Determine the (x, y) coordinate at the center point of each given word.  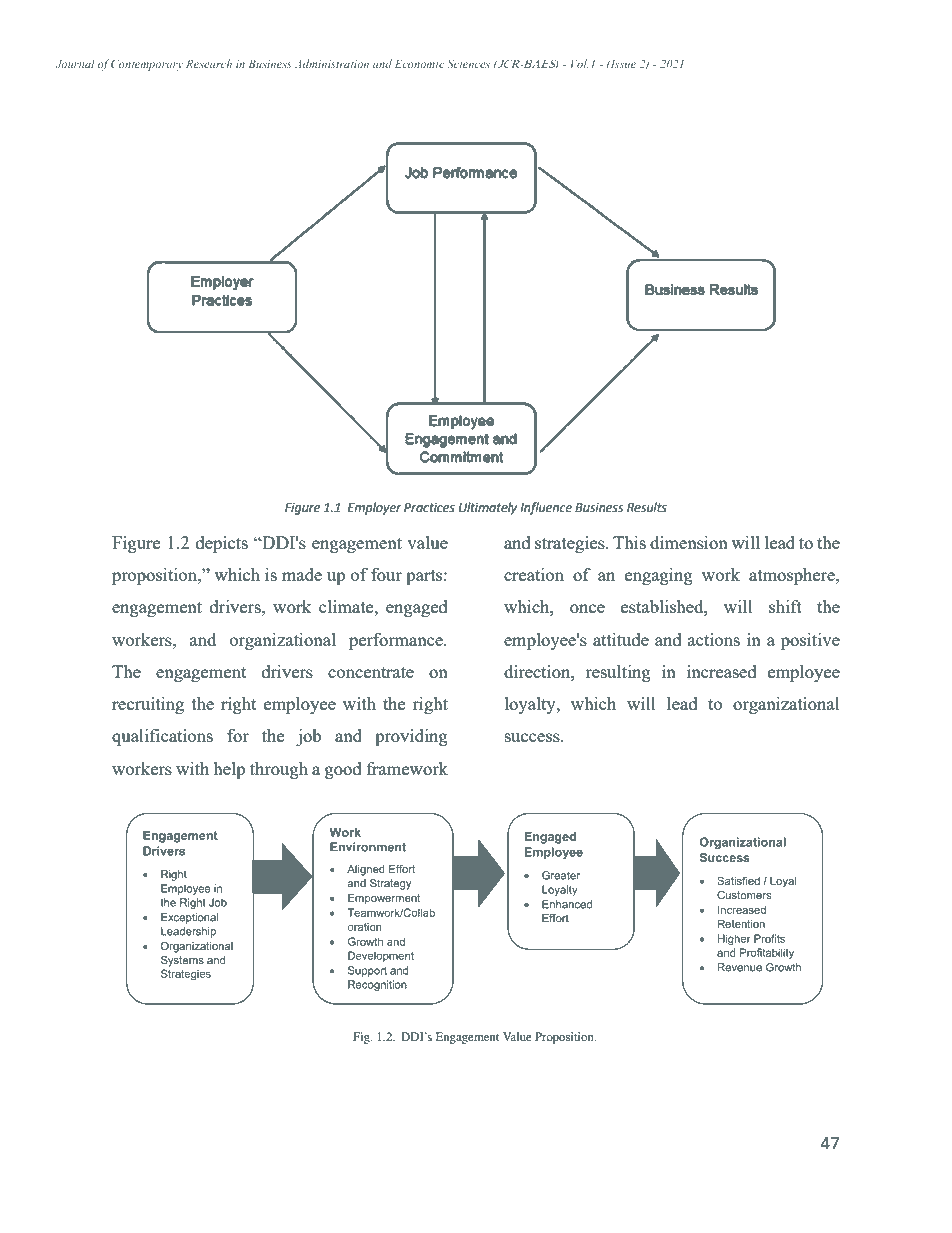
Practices (429, 508)
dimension (689, 542)
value (427, 542)
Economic (419, 63)
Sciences (468, 63)
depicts (222, 544)
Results (647, 507)
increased (722, 671)
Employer (375, 508)
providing (411, 737)
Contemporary (147, 65)
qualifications (162, 737)
